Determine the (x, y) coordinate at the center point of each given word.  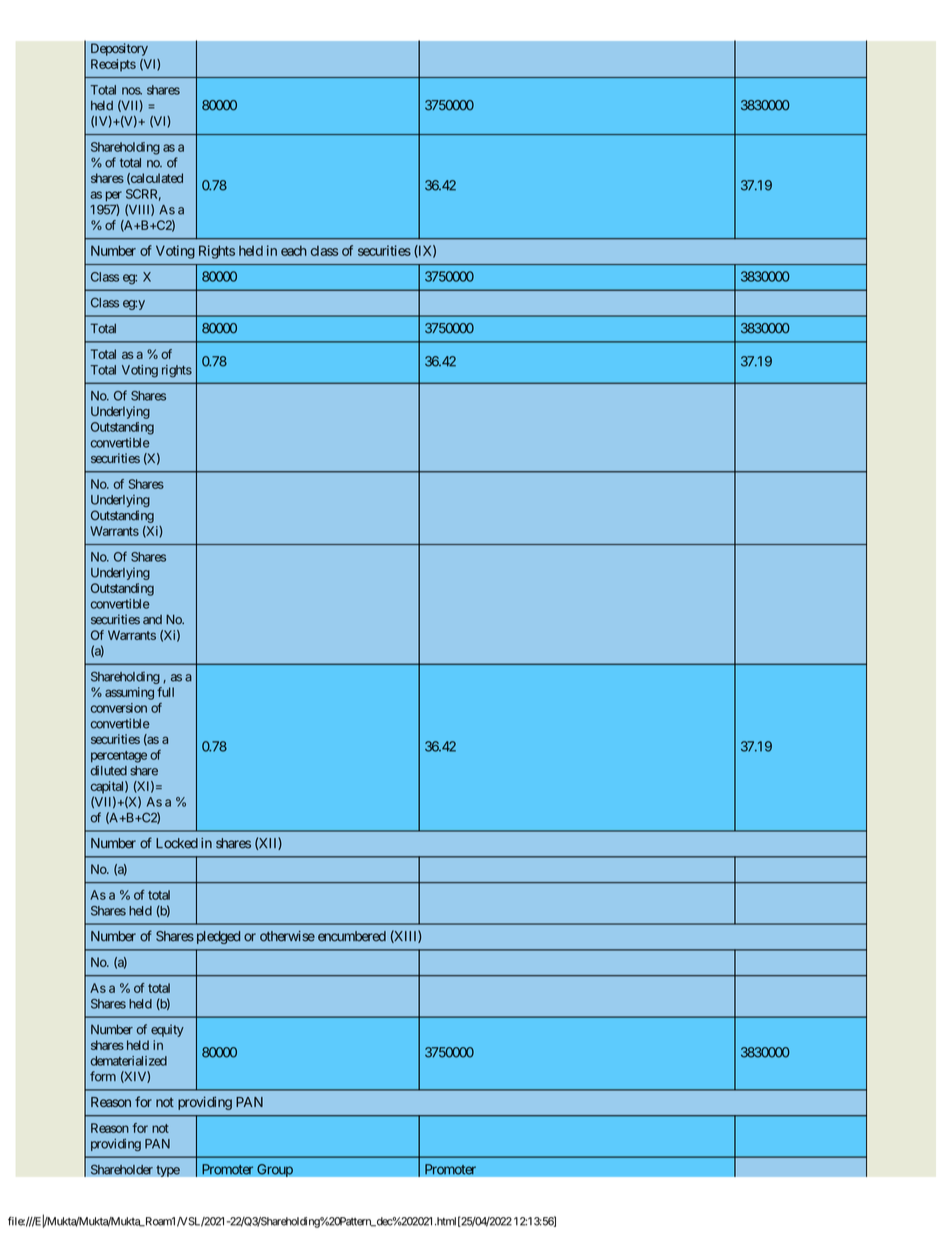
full (165, 692)
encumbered (352, 936)
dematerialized (129, 1061)
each (294, 250)
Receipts (113, 65)
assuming (129, 693)
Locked (177, 843)
